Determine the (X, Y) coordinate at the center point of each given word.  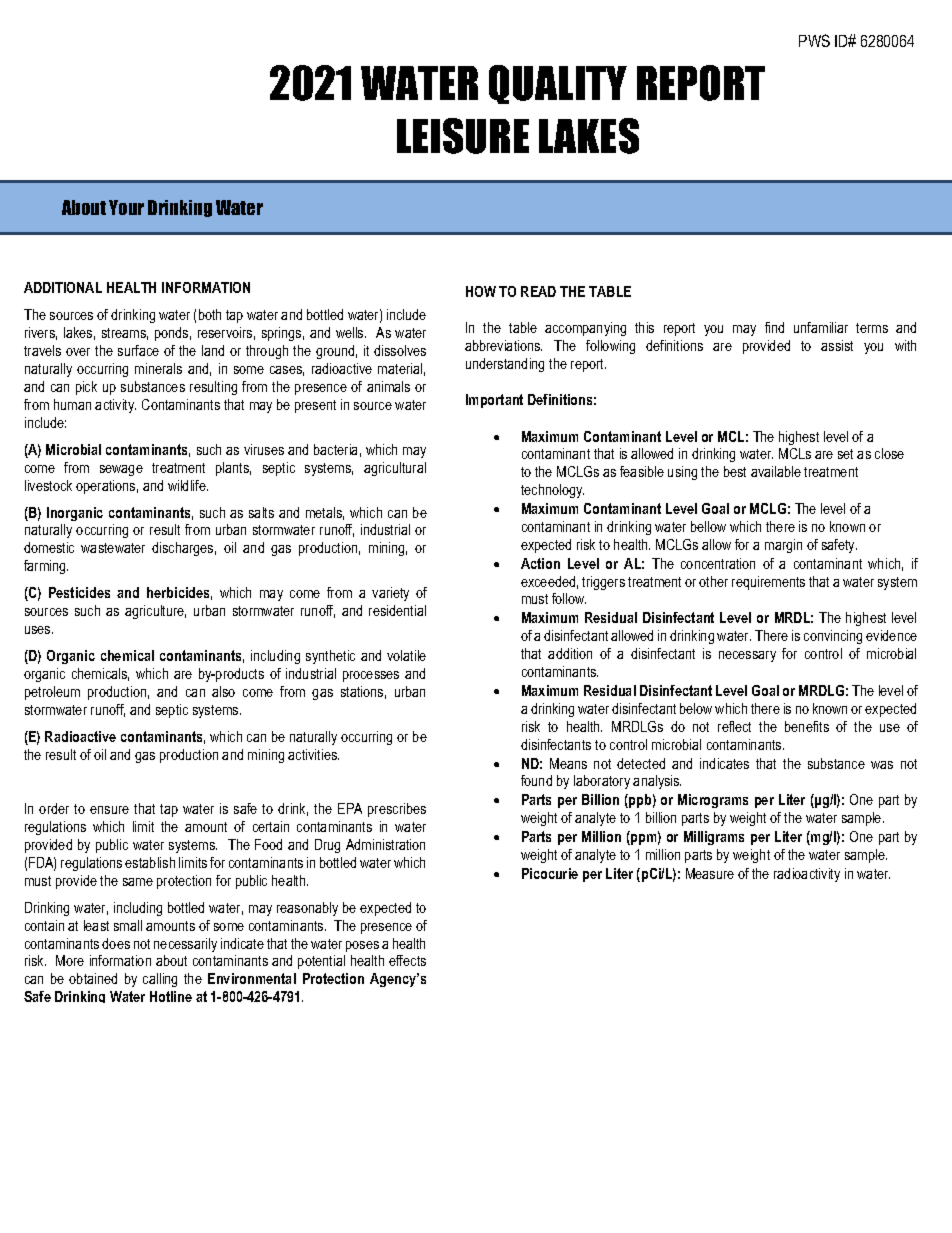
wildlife (188, 485)
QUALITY (558, 84)
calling (160, 980)
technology (552, 491)
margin (783, 546)
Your (126, 207)
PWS (814, 40)
